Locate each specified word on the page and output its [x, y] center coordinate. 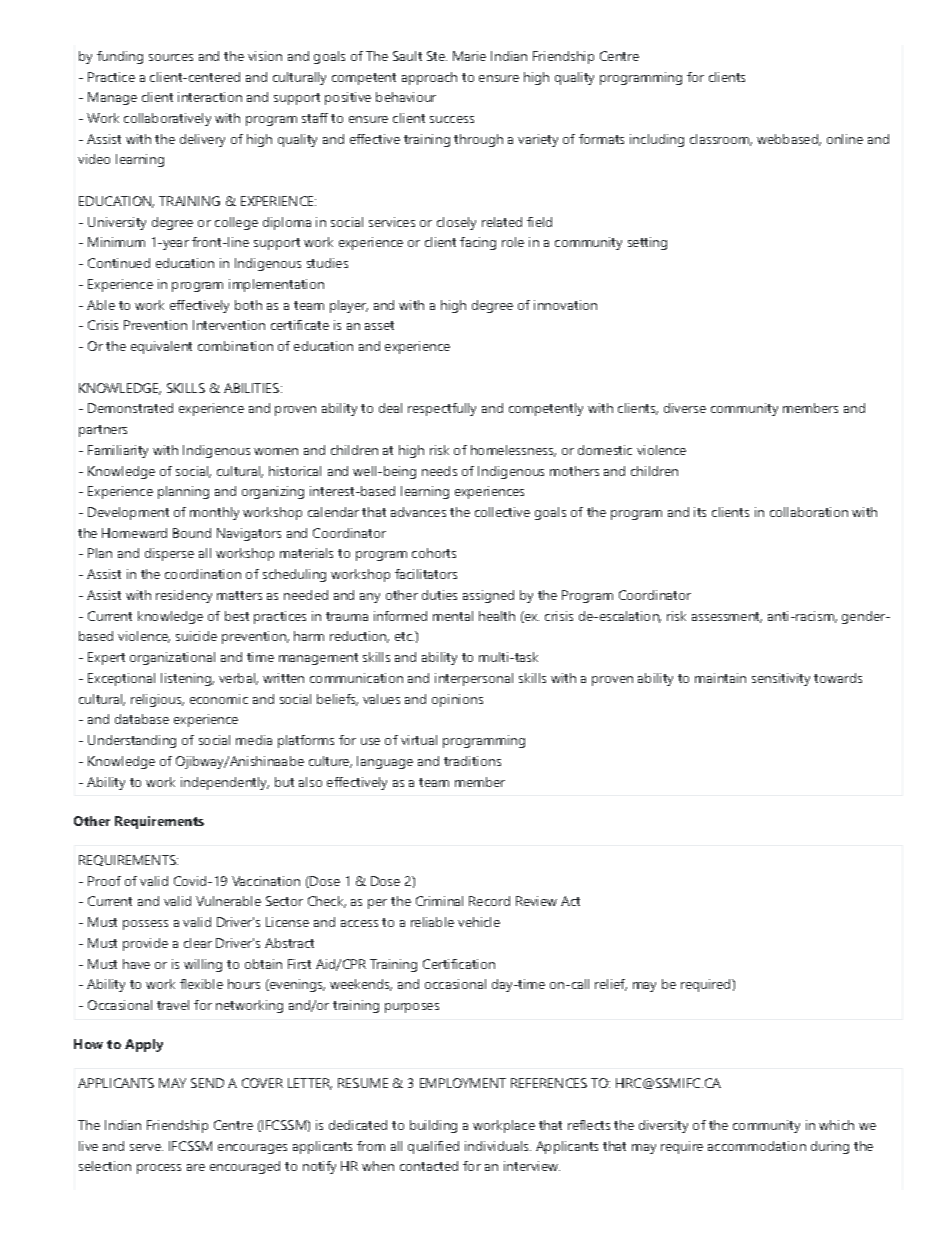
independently [225, 783]
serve [146, 1147]
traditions [472, 761]
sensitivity [781, 679]
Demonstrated [130, 408]
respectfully [442, 409]
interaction [210, 97]
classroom [720, 140]
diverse [685, 408]
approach [429, 78]
